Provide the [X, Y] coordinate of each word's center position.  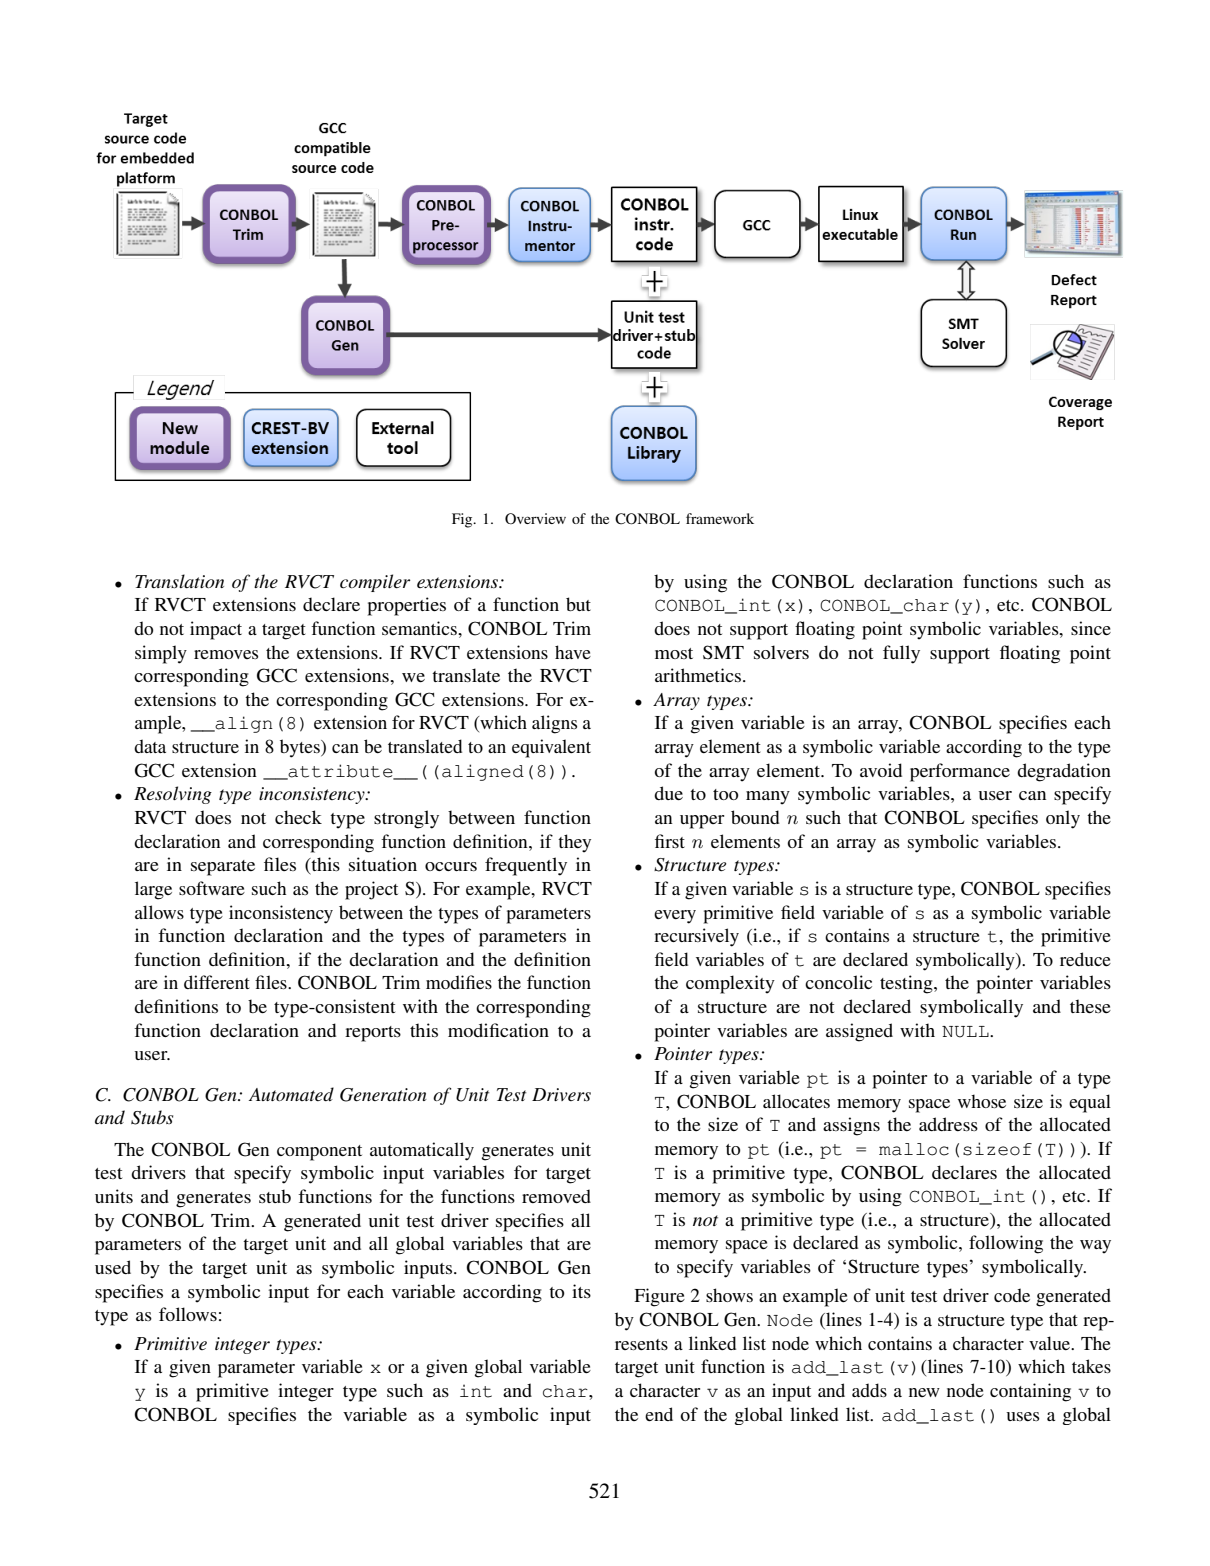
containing [1030, 1392]
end [659, 1414]
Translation [179, 581]
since [1091, 628]
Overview [535, 518]
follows [188, 1314]
